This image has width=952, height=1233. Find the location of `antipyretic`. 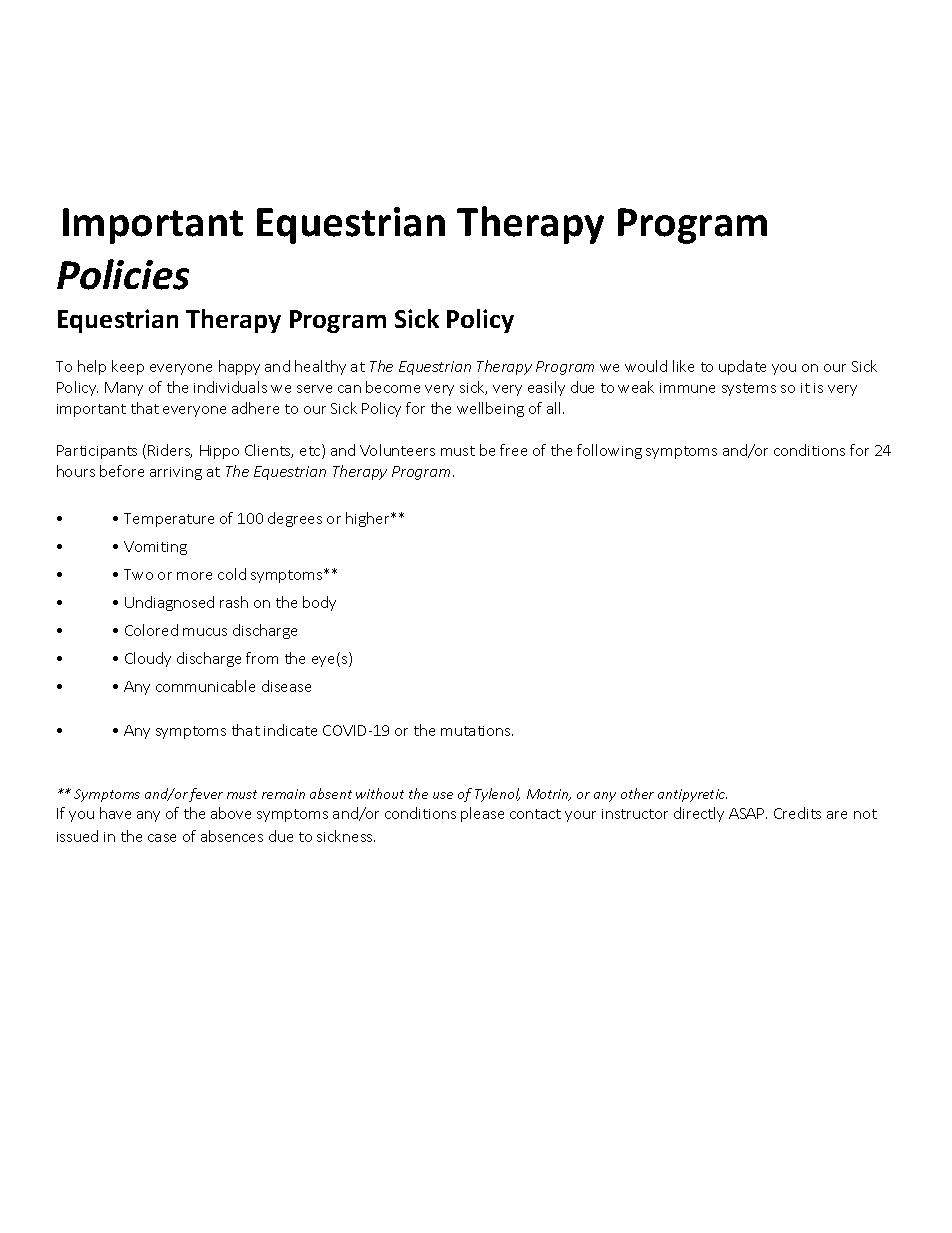

antipyretic is located at coordinates (692, 795).
